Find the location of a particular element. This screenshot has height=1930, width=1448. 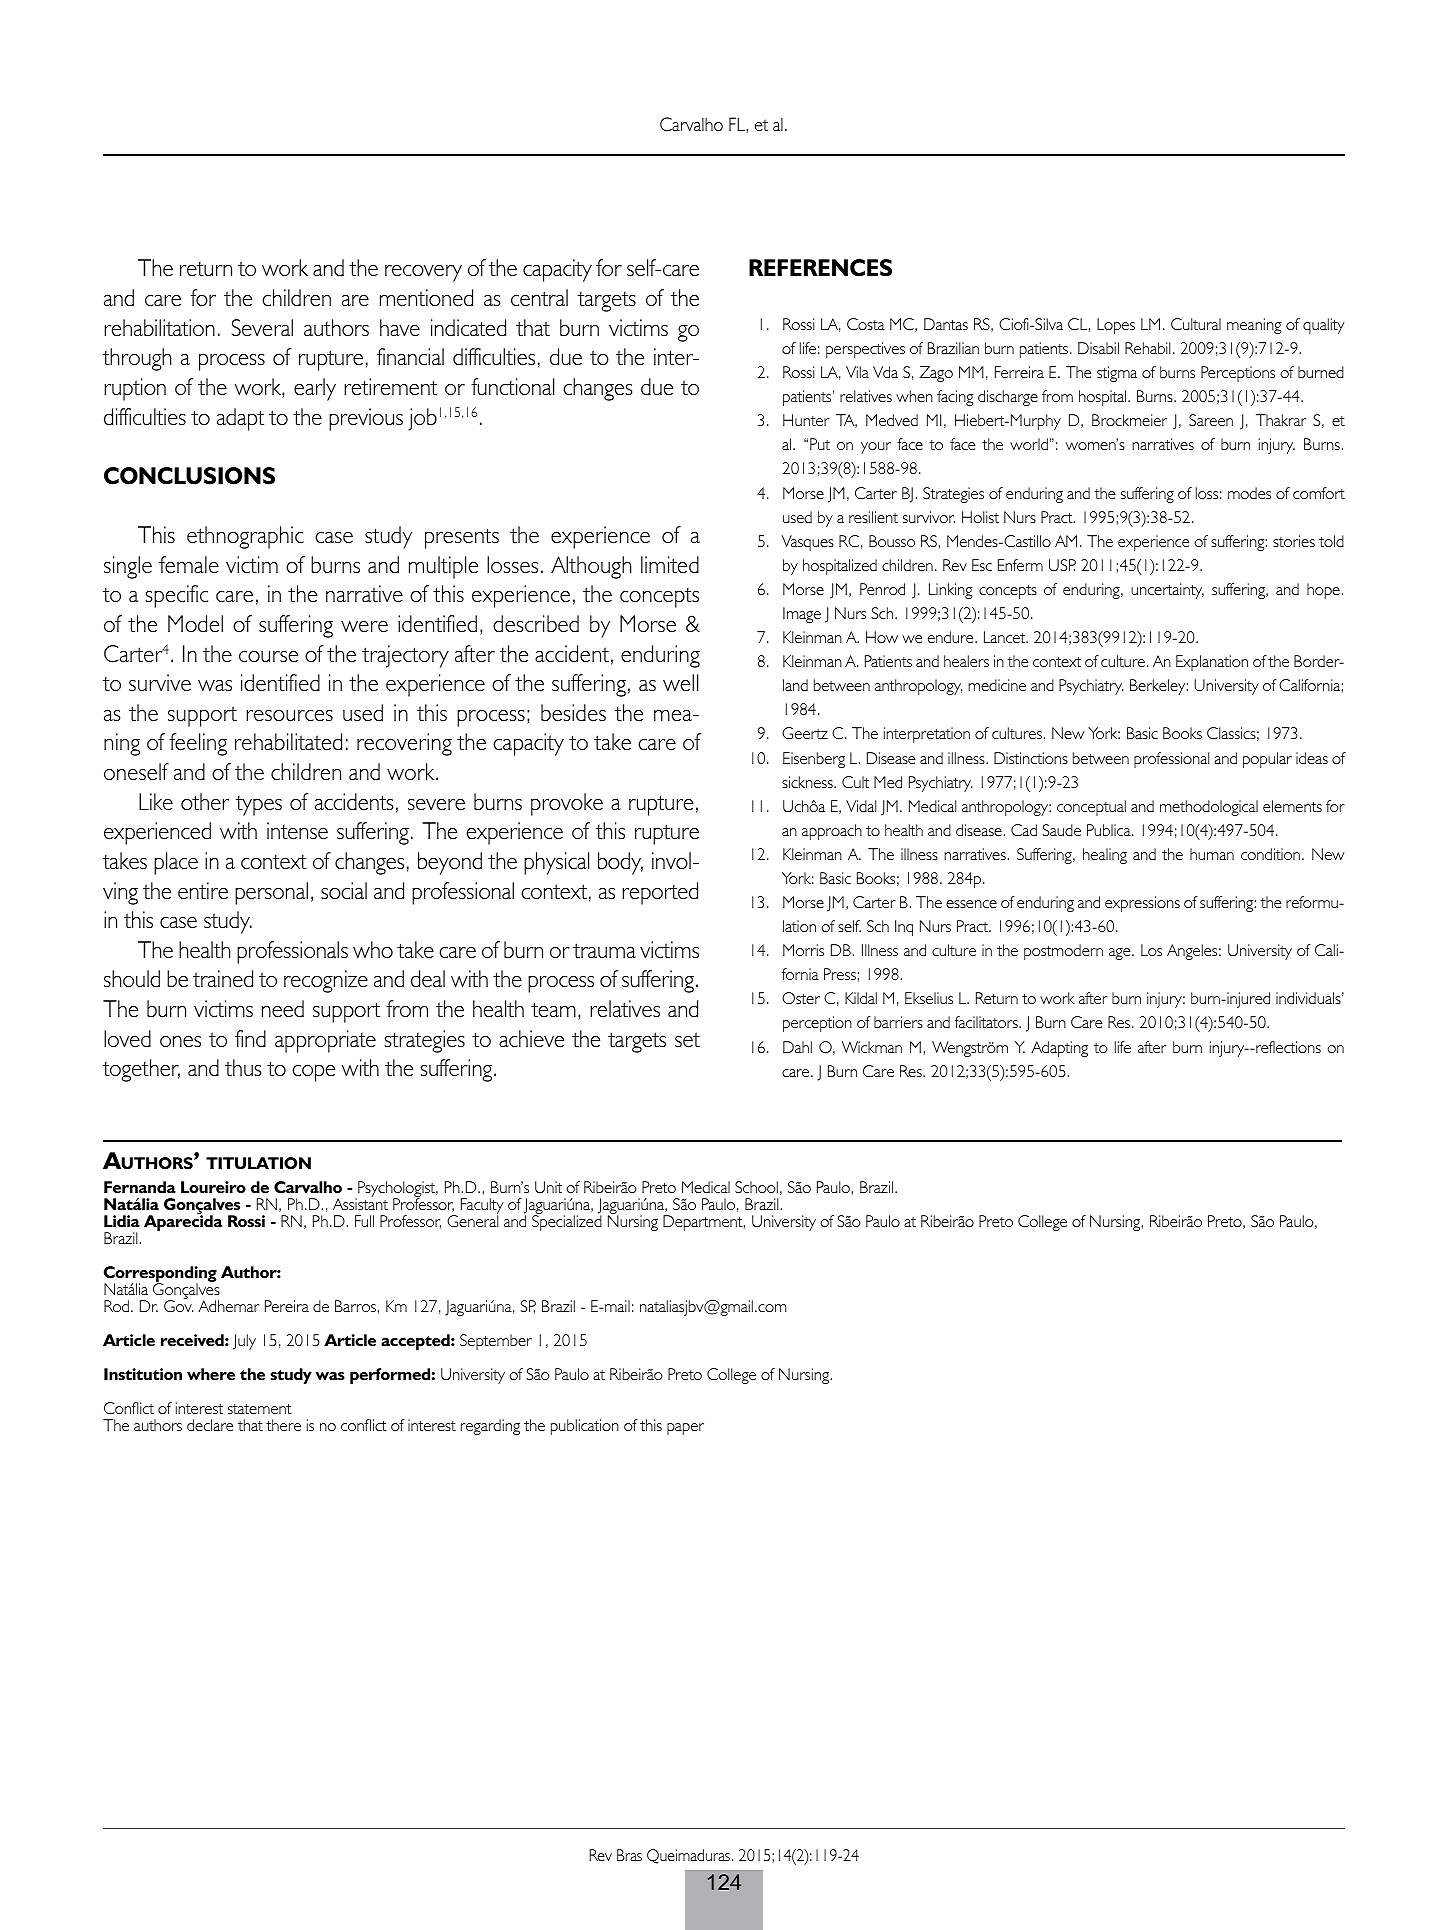

REFERENCES is located at coordinates (820, 268).
